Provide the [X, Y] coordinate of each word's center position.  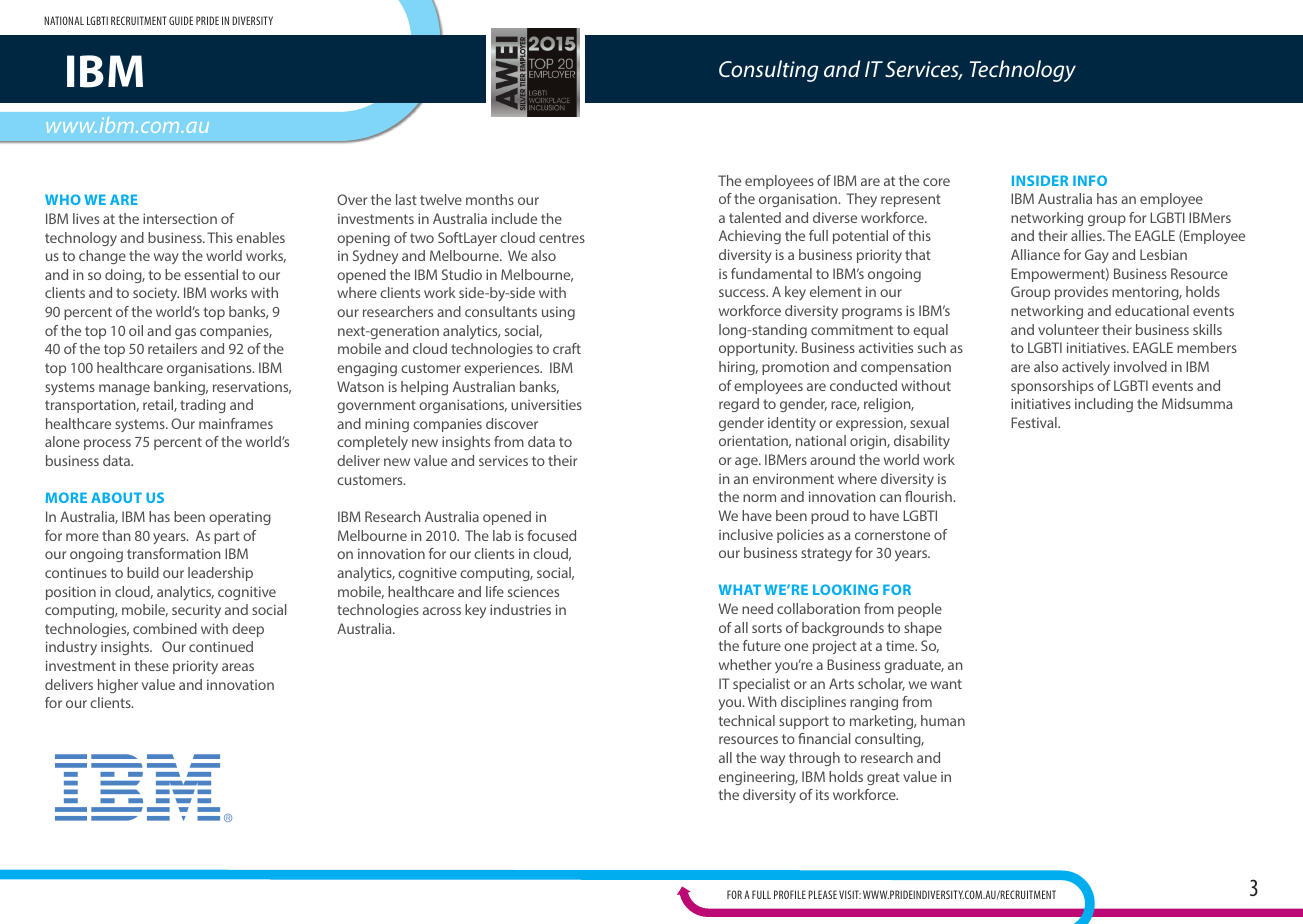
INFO [1090, 180]
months [490, 199]
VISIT [850, 894]
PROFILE [790, 894]
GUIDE [181, 20]
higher [118, 686]
